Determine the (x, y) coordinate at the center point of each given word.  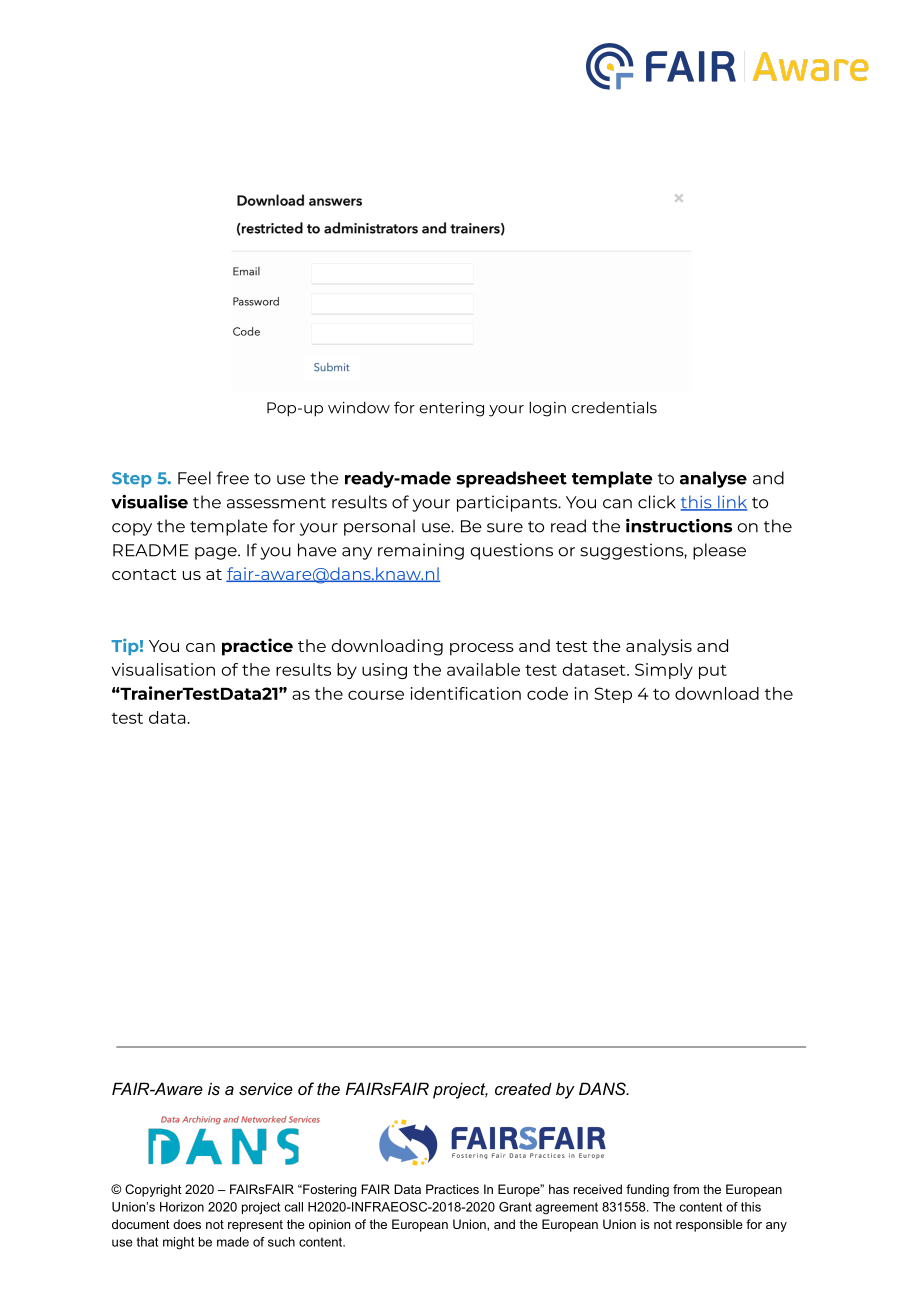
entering (451, 409)
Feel (194, 478)
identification (466, 693)
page (217, 553)
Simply (664, 671)
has (559, 1189)
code (547, 693)
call (294, 1207)
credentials (614, 407)
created (523, 1088)
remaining (421, 551)
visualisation (163, 669)
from (686, 1189)
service (266, 1088)
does (187, 1224)
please (719, 551)
